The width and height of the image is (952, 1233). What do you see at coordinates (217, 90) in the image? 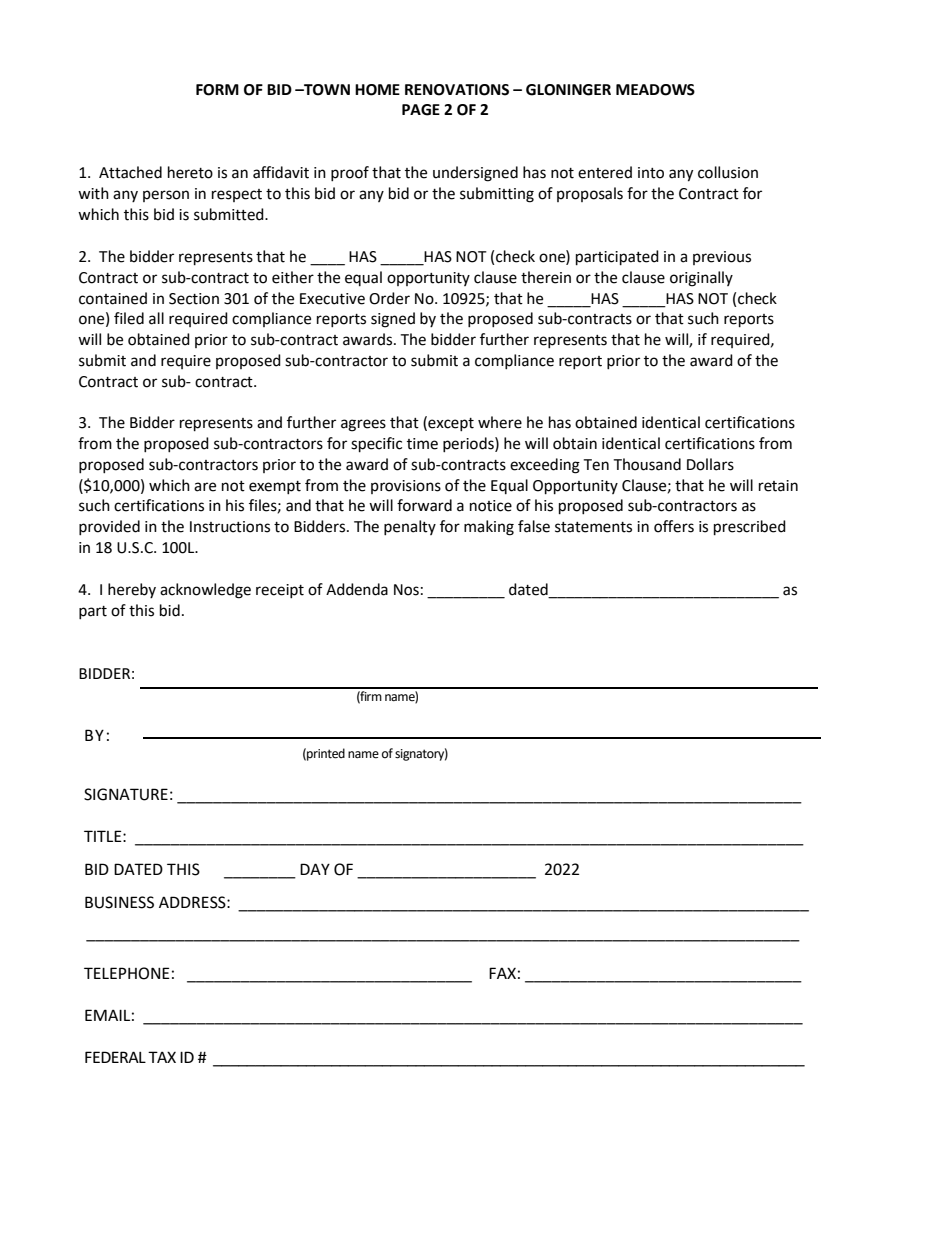
I see `FORM` at bounding box center [217, 90].
